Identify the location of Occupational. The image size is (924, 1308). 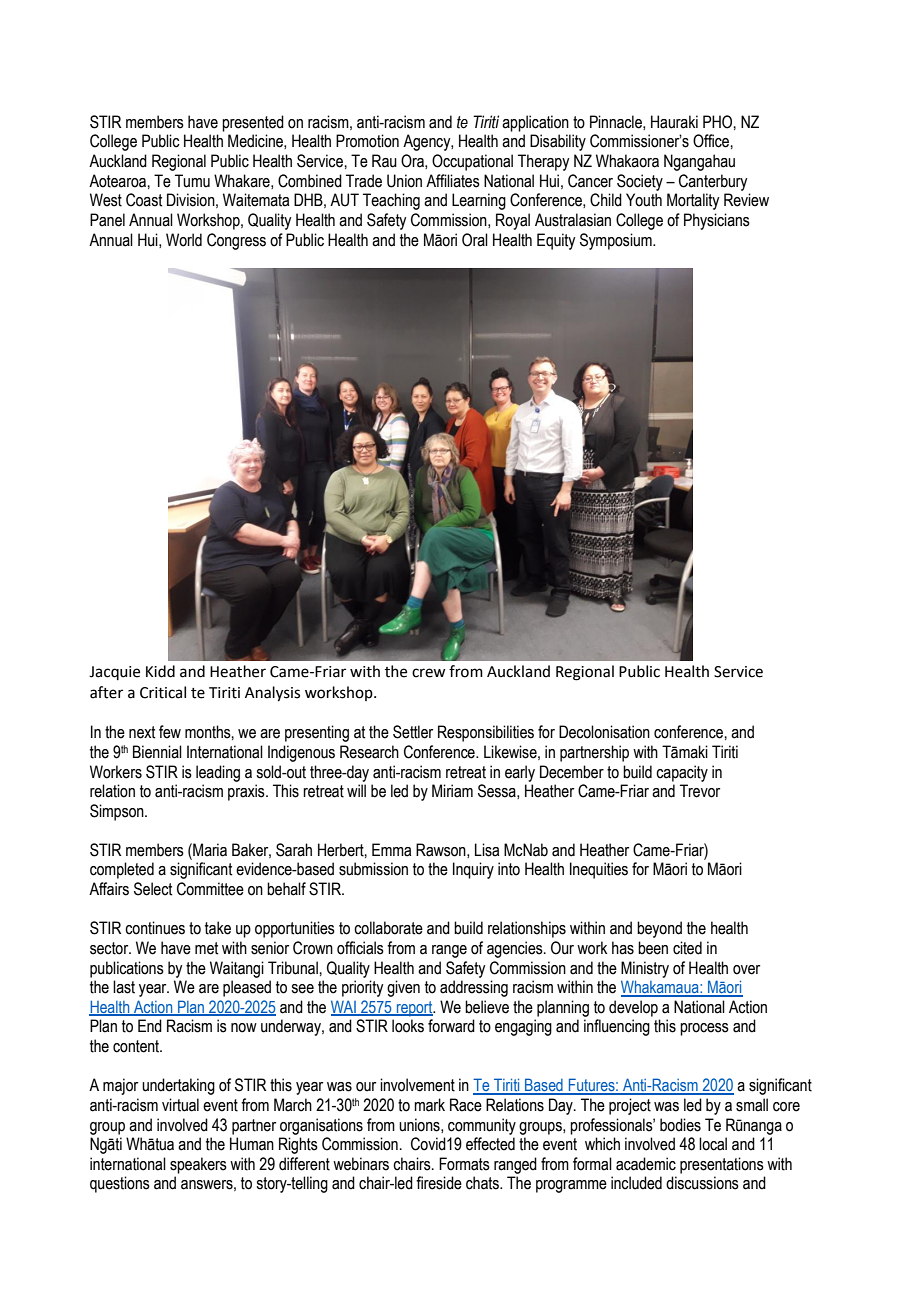
(472, 162).
